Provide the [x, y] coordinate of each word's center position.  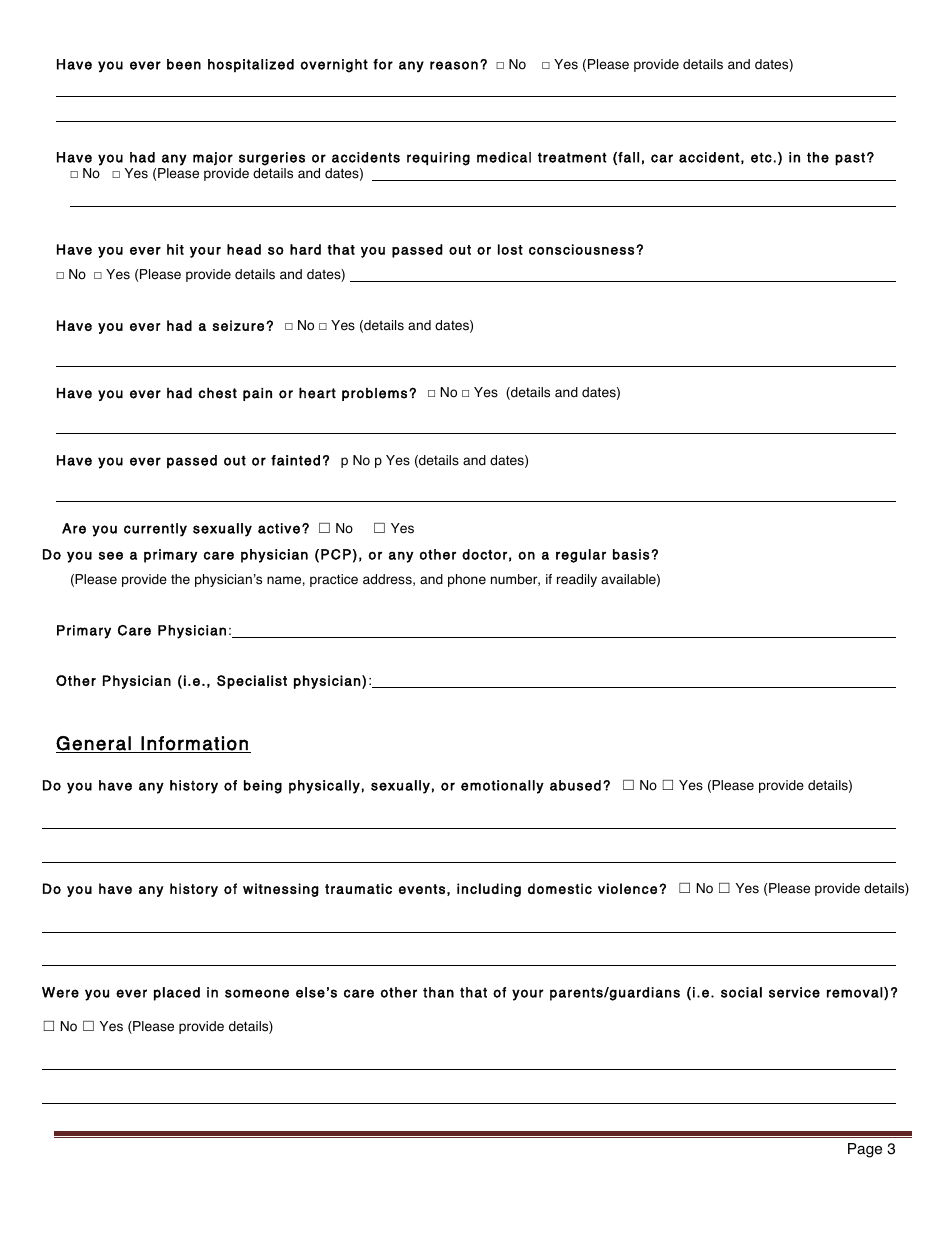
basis [632, 554]
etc [761, 157]
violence [627, 888]
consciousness [581, 249]
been [184, 64]
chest [217, 393]
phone [467, 580]
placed [177, 994]
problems [374, 394]
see [110, 555]
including [489, 890]
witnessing [281, 890]
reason [454, 65]
